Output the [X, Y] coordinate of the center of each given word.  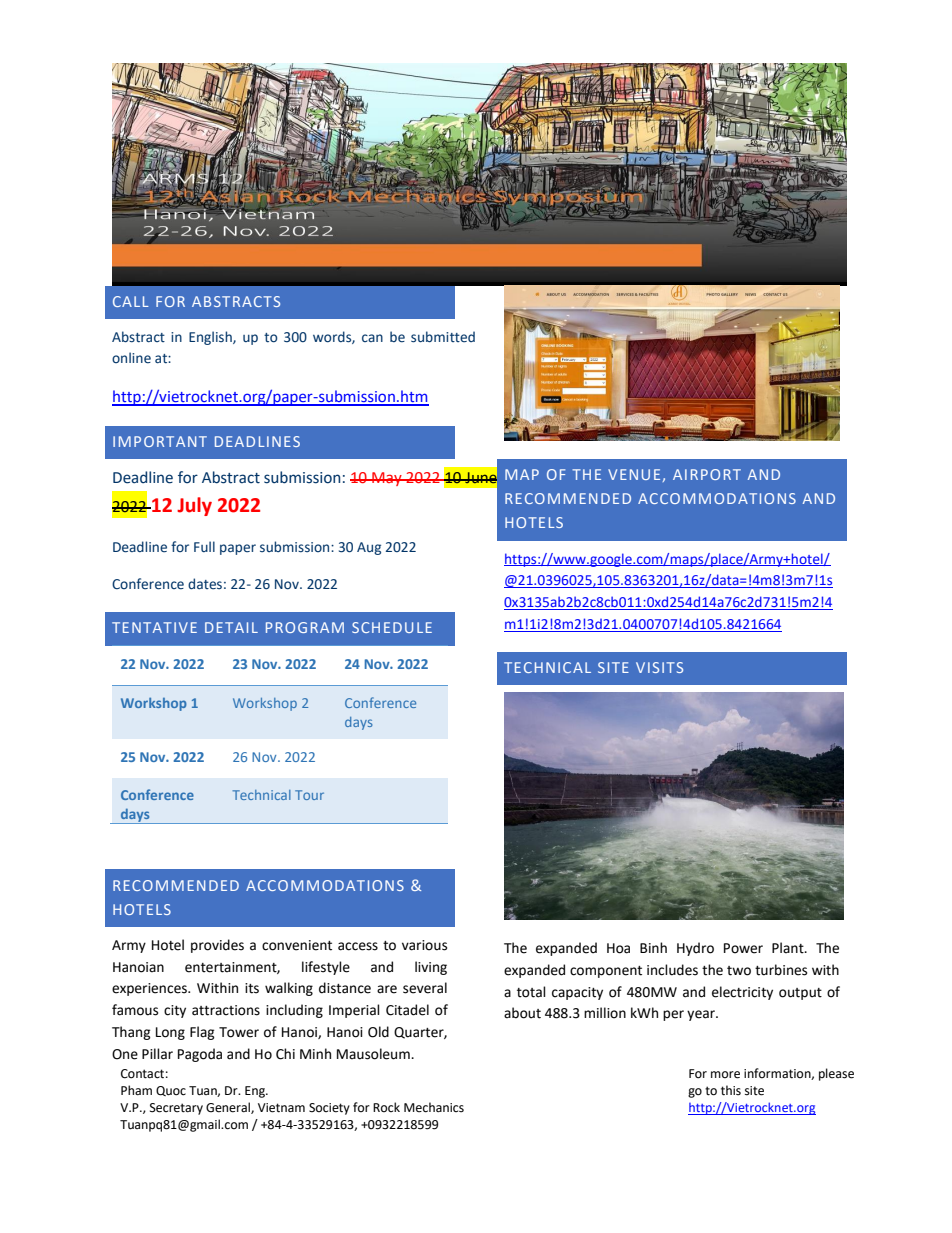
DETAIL [231, 627]
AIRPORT [707, 474]
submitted [443, 337]
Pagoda [200, 1055]
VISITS [659, 667]
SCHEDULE [392, 627]
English [211, 338]
